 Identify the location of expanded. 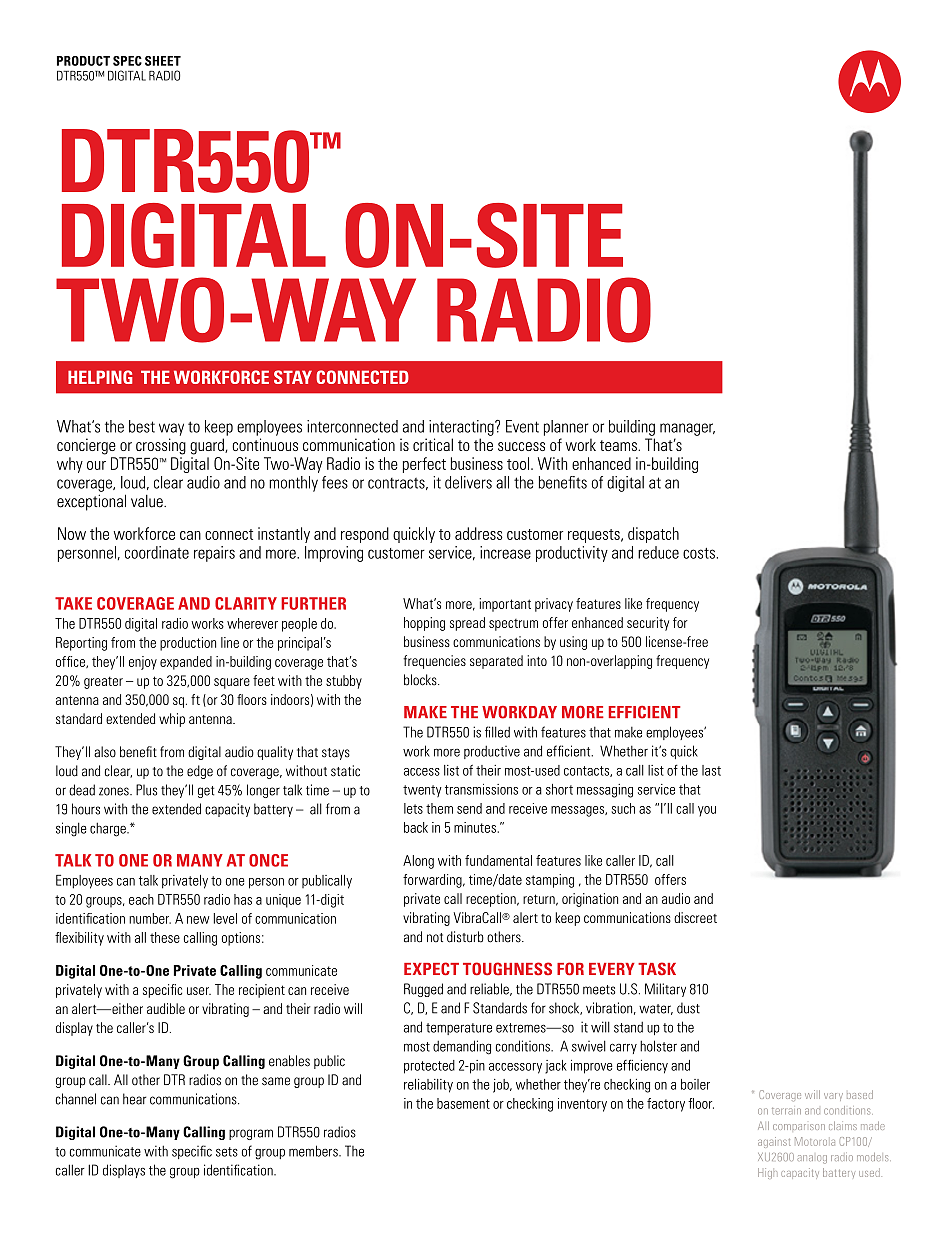
(186, 663).
